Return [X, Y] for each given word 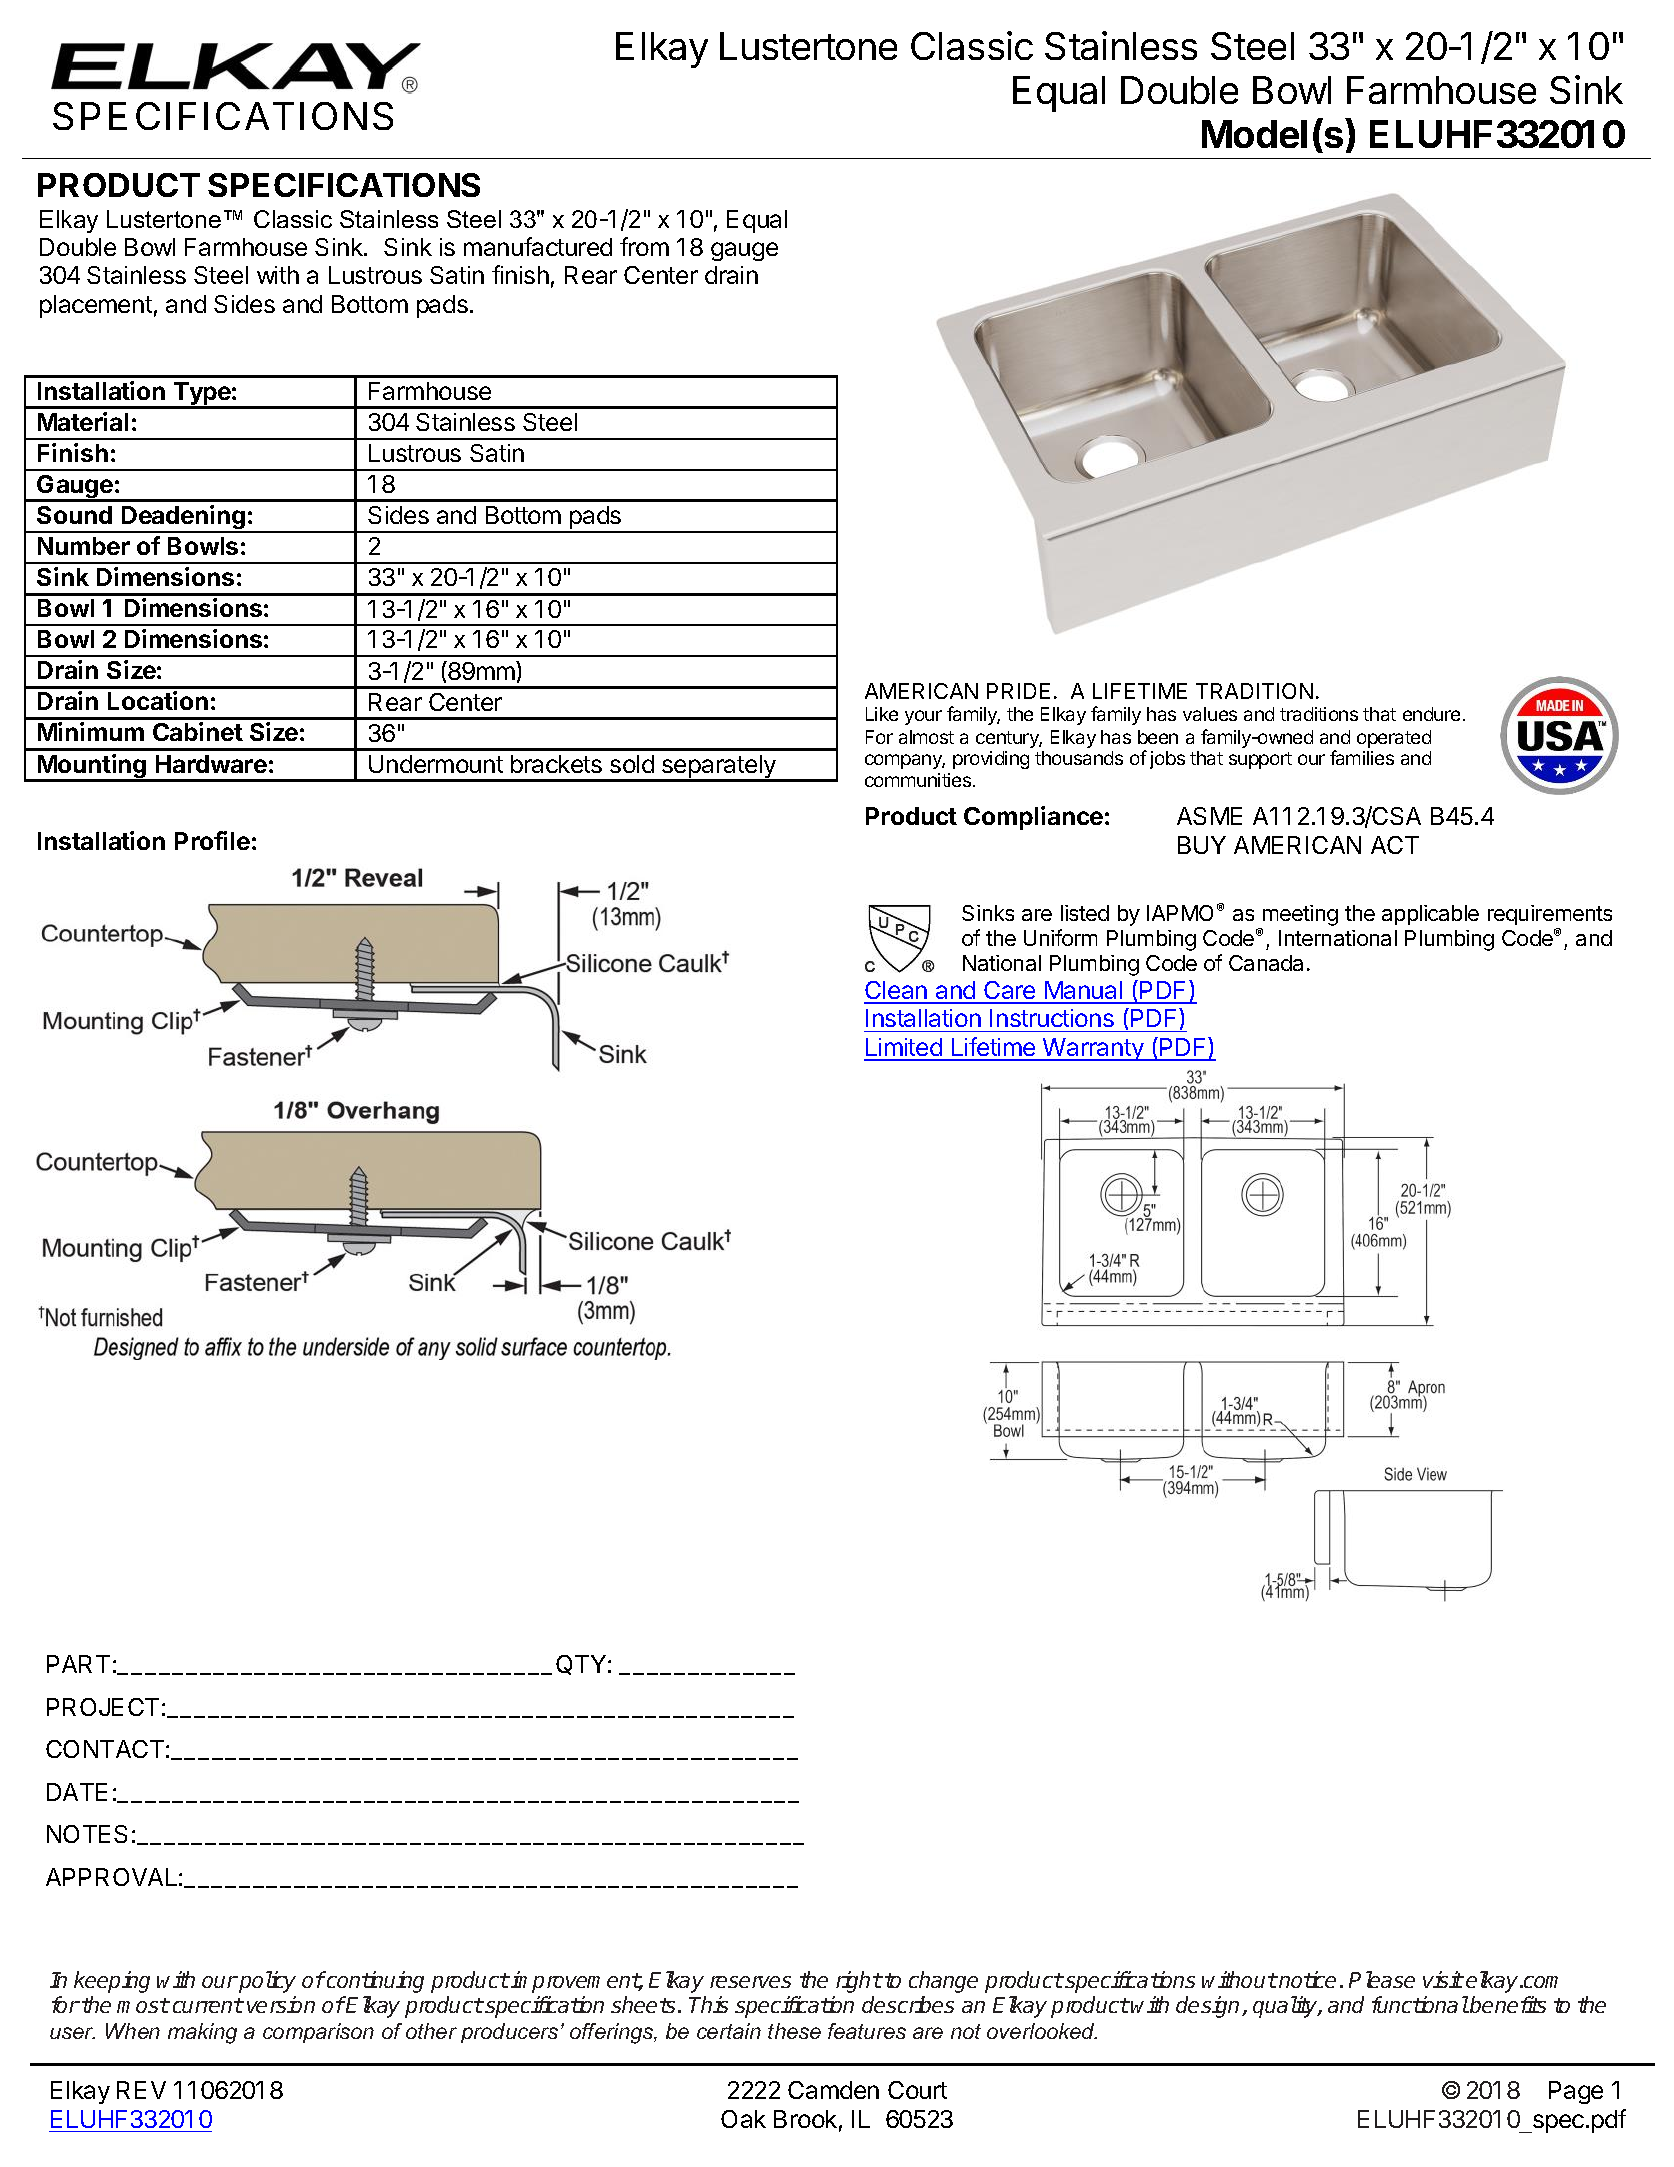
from [644, 246]
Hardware [211, 764]
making [202, 2033]
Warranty [1093, 1049]
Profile [212, 840]
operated [1394, 739]
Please [1382, 1979]
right [859, 1982]
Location [158, 700]
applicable [1430, 915]
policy [266, 1982]
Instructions [1052, 1018]
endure [1431, 714]
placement [96, 306]
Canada [1266, 963]
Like [882, 714]
